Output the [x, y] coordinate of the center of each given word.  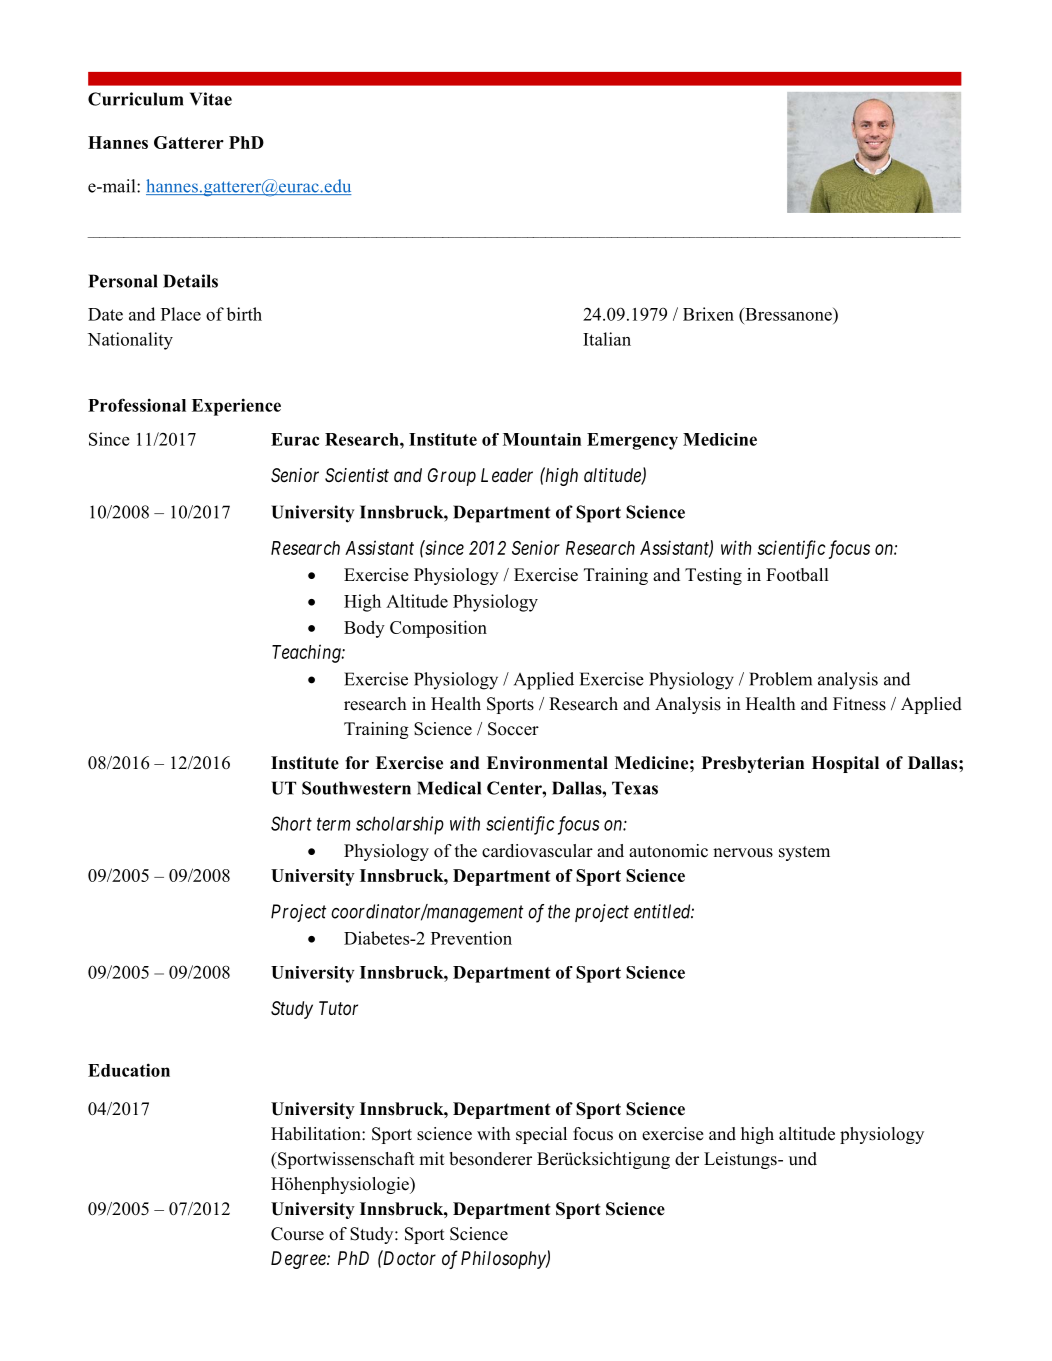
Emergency [632, 441]
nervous [743, 853]
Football [797, 575]
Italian [607, 339]
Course [297, 1234]
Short [291, 823]
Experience [236, 407]
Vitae [211, 99]
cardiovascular [537, 851]
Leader [507, 475]
